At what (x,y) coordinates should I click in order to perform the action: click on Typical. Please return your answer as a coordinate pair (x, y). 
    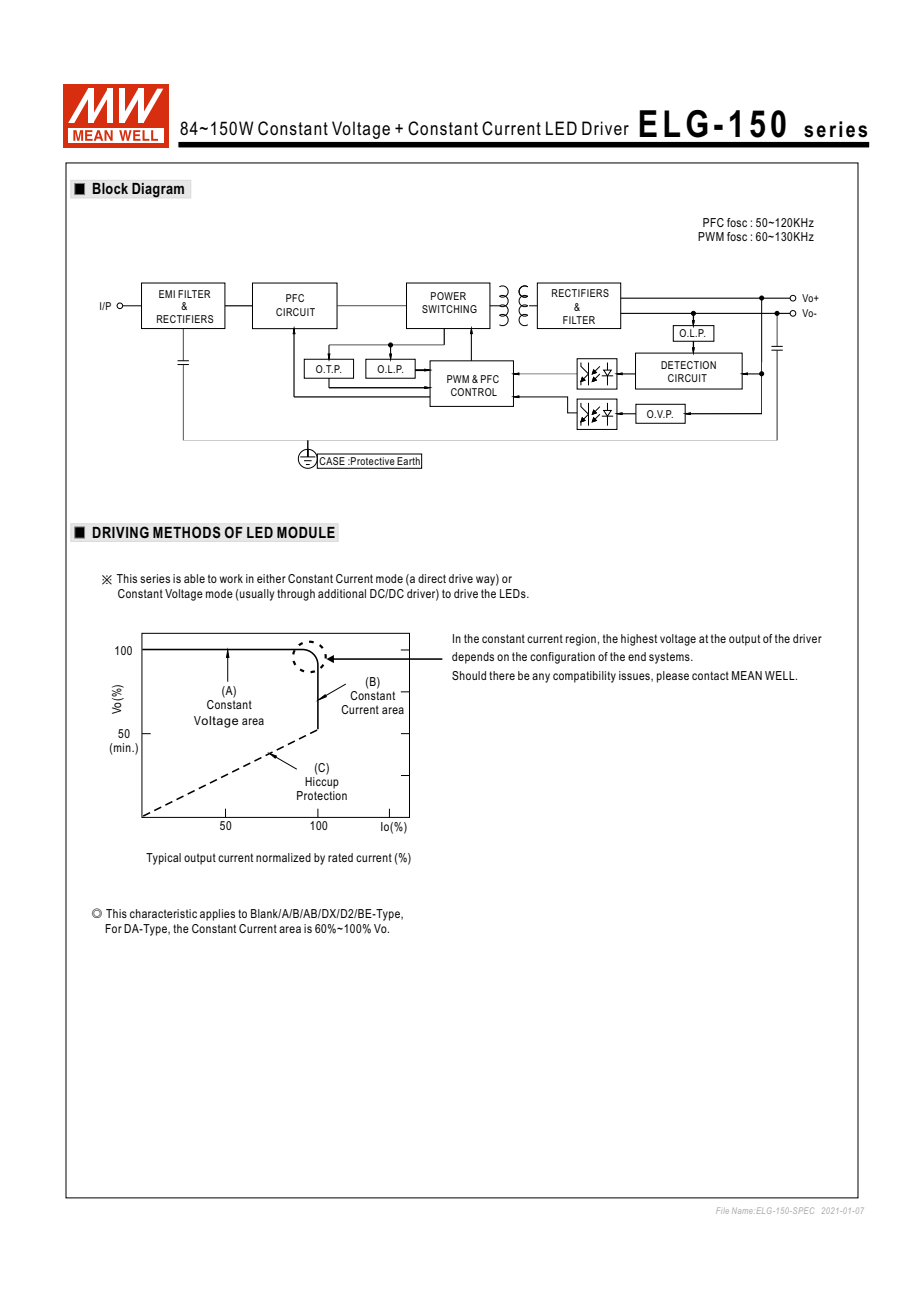
    Looking at the image, I should click on (163, 859).
